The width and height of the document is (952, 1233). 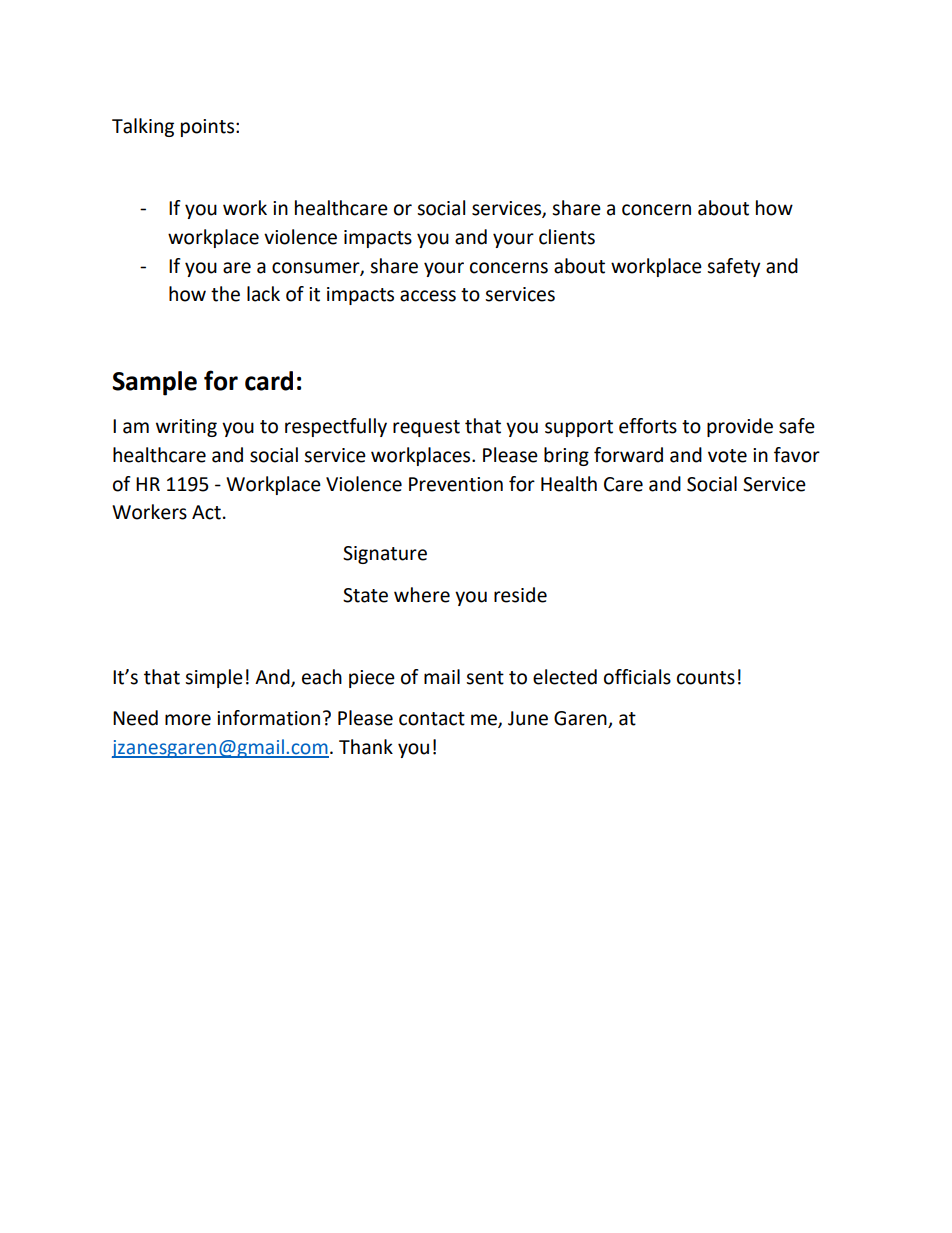 I want to click on writing, so click(x=186, y=428).
